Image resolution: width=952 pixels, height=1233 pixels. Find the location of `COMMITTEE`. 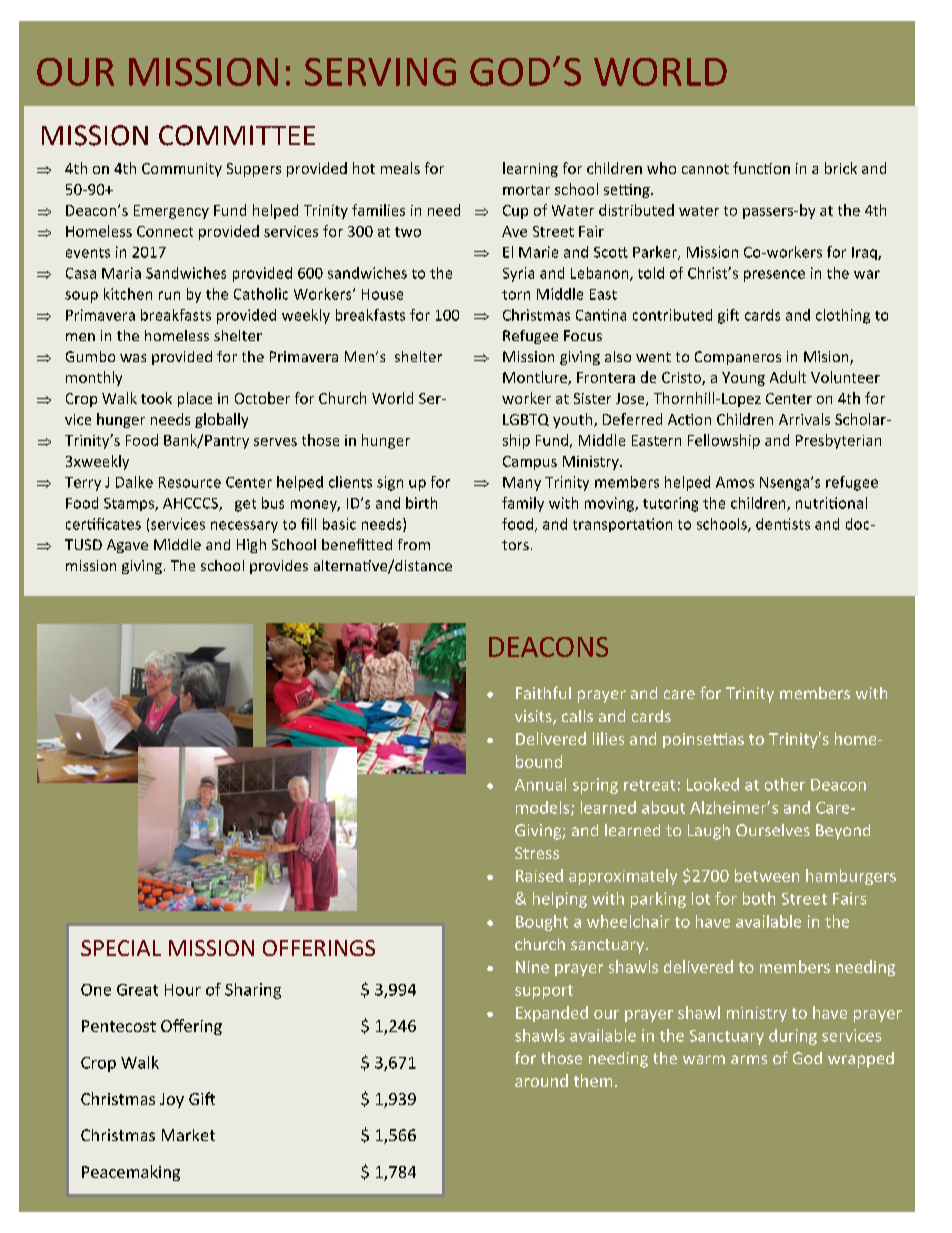

COMMITTEE is located at coordinates (237, 135).
